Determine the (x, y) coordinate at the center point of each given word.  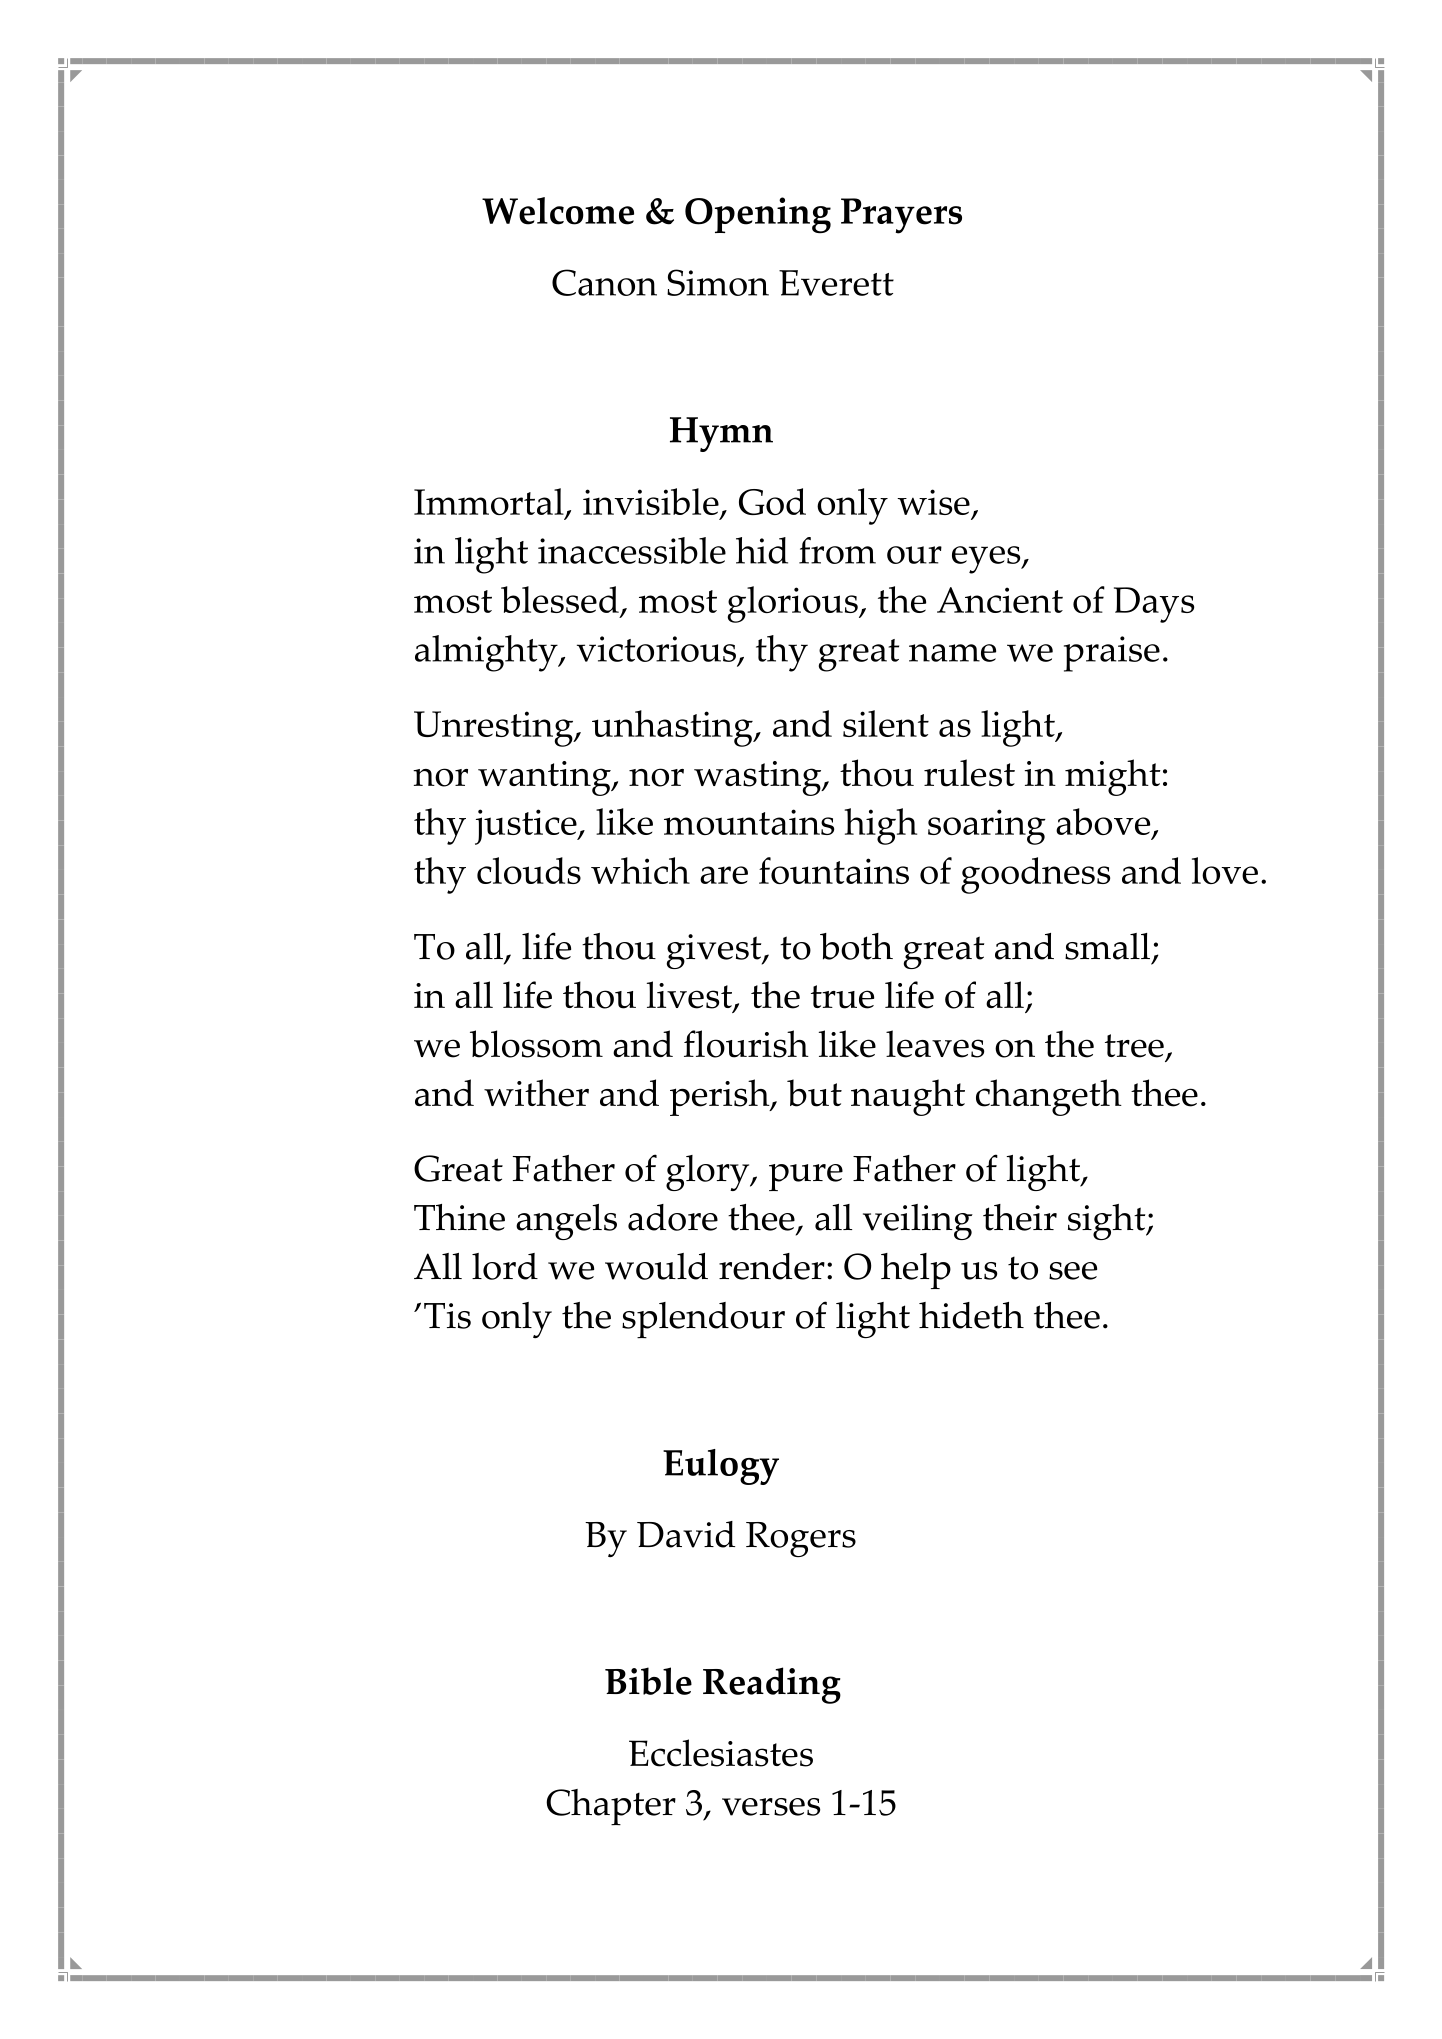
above (1104, 823)
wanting (545, 778)
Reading (772, 1685)
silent (886, 723)
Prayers (901, 216)
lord (505, 1266)
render (772, 1266)
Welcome (558, 211)
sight (1108, 1222)
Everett (836, 283)
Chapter (611, 1807)
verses (771, 1807)
